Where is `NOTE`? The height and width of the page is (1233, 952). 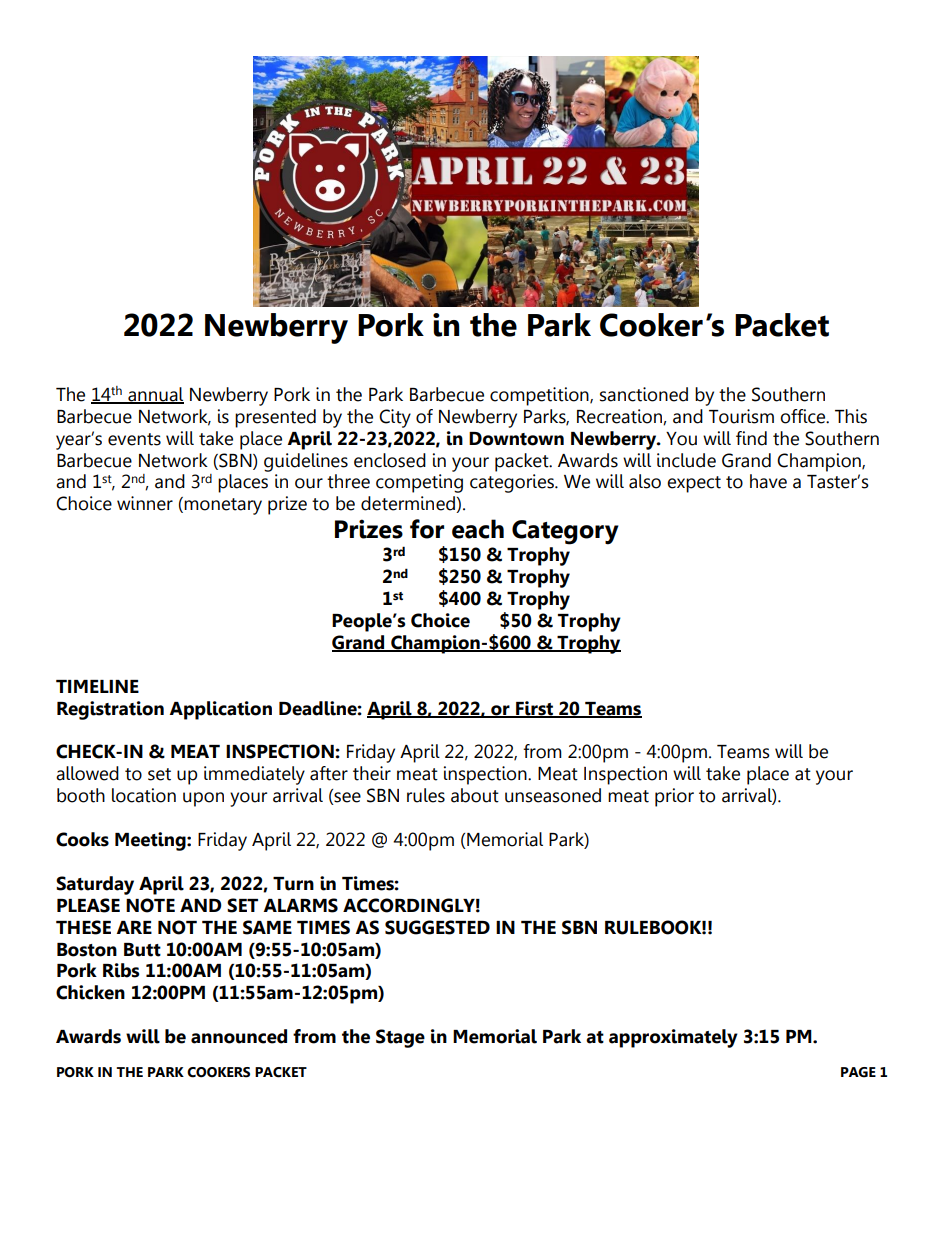 NOTE is located at coordinates (150, 905).
